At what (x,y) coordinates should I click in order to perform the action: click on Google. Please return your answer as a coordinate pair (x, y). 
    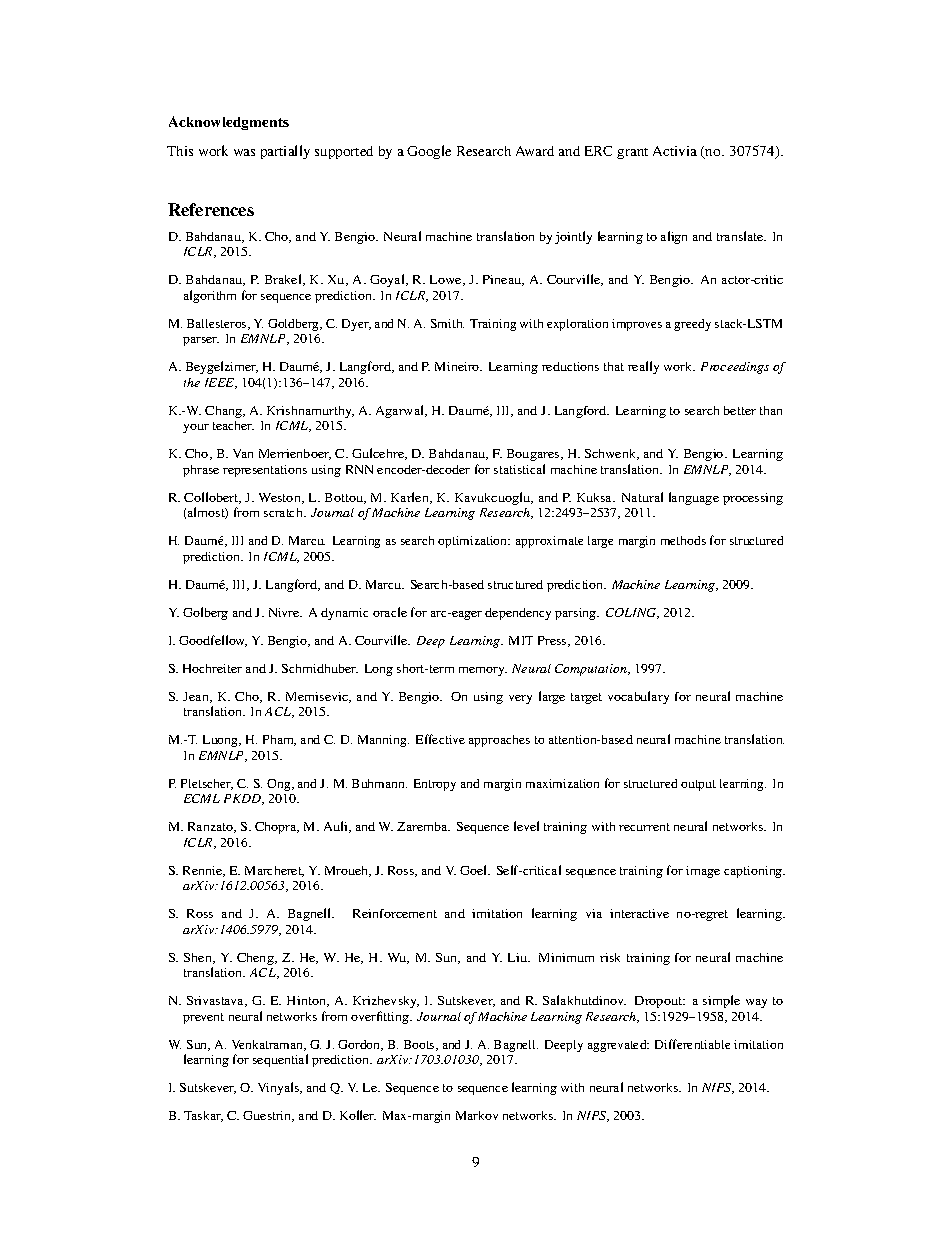
    Looking at the image, I should click on (429, 152).
